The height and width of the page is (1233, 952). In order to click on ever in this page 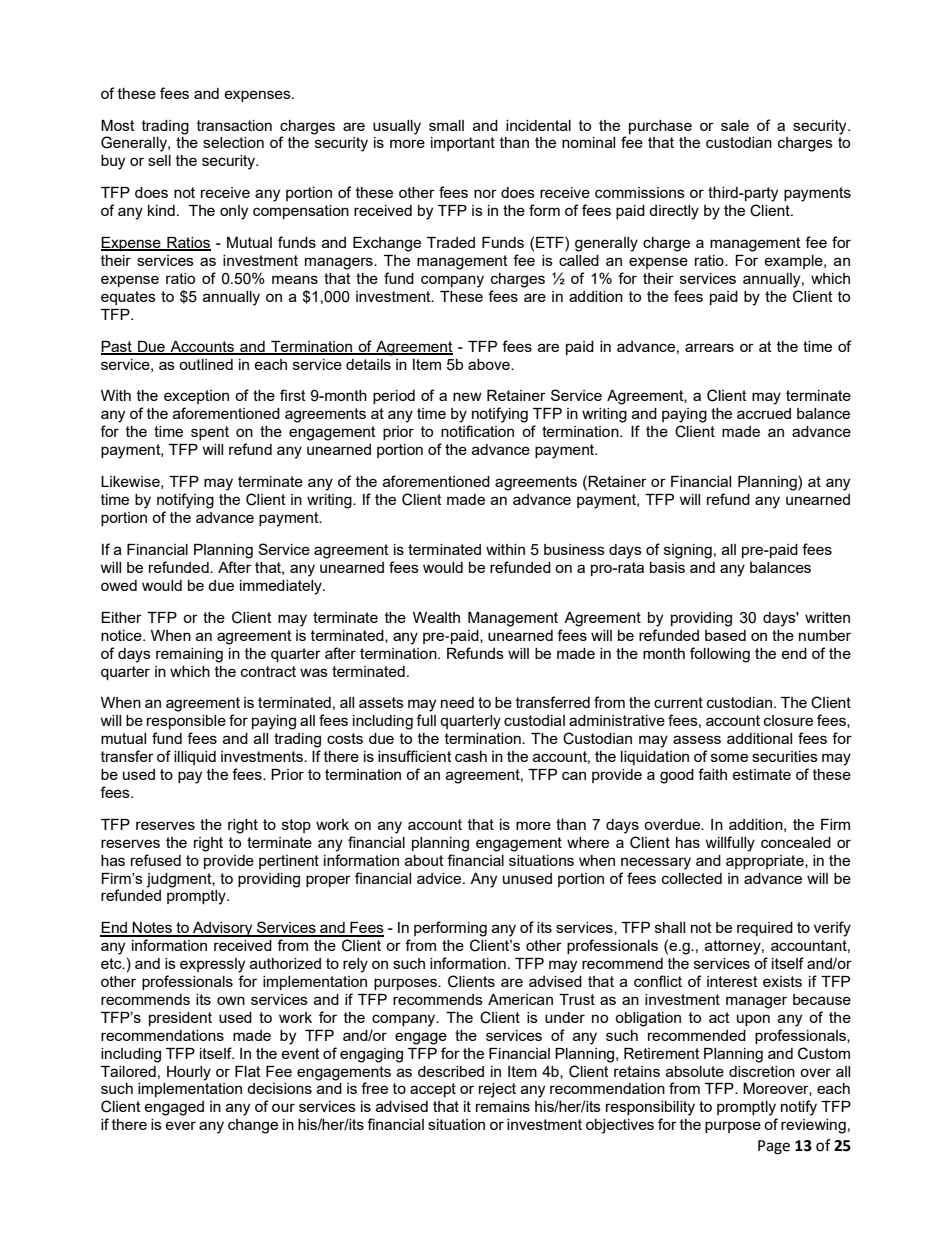, I will do `click(180, 1125)`.
